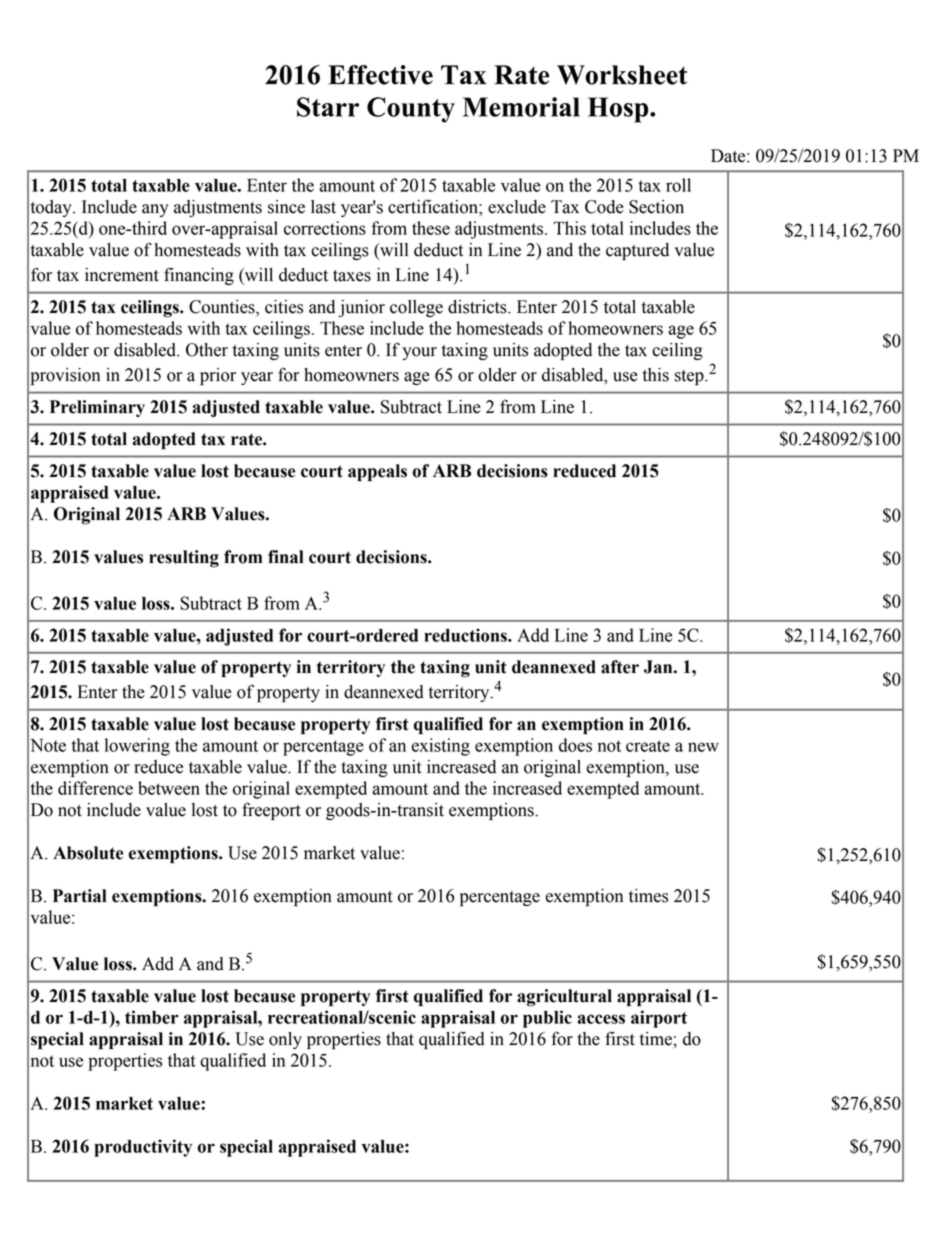 This page has height=1233, width=952. Describe the element at coordinates (622, 75) in the page. I see `Worksheet` at that location.
